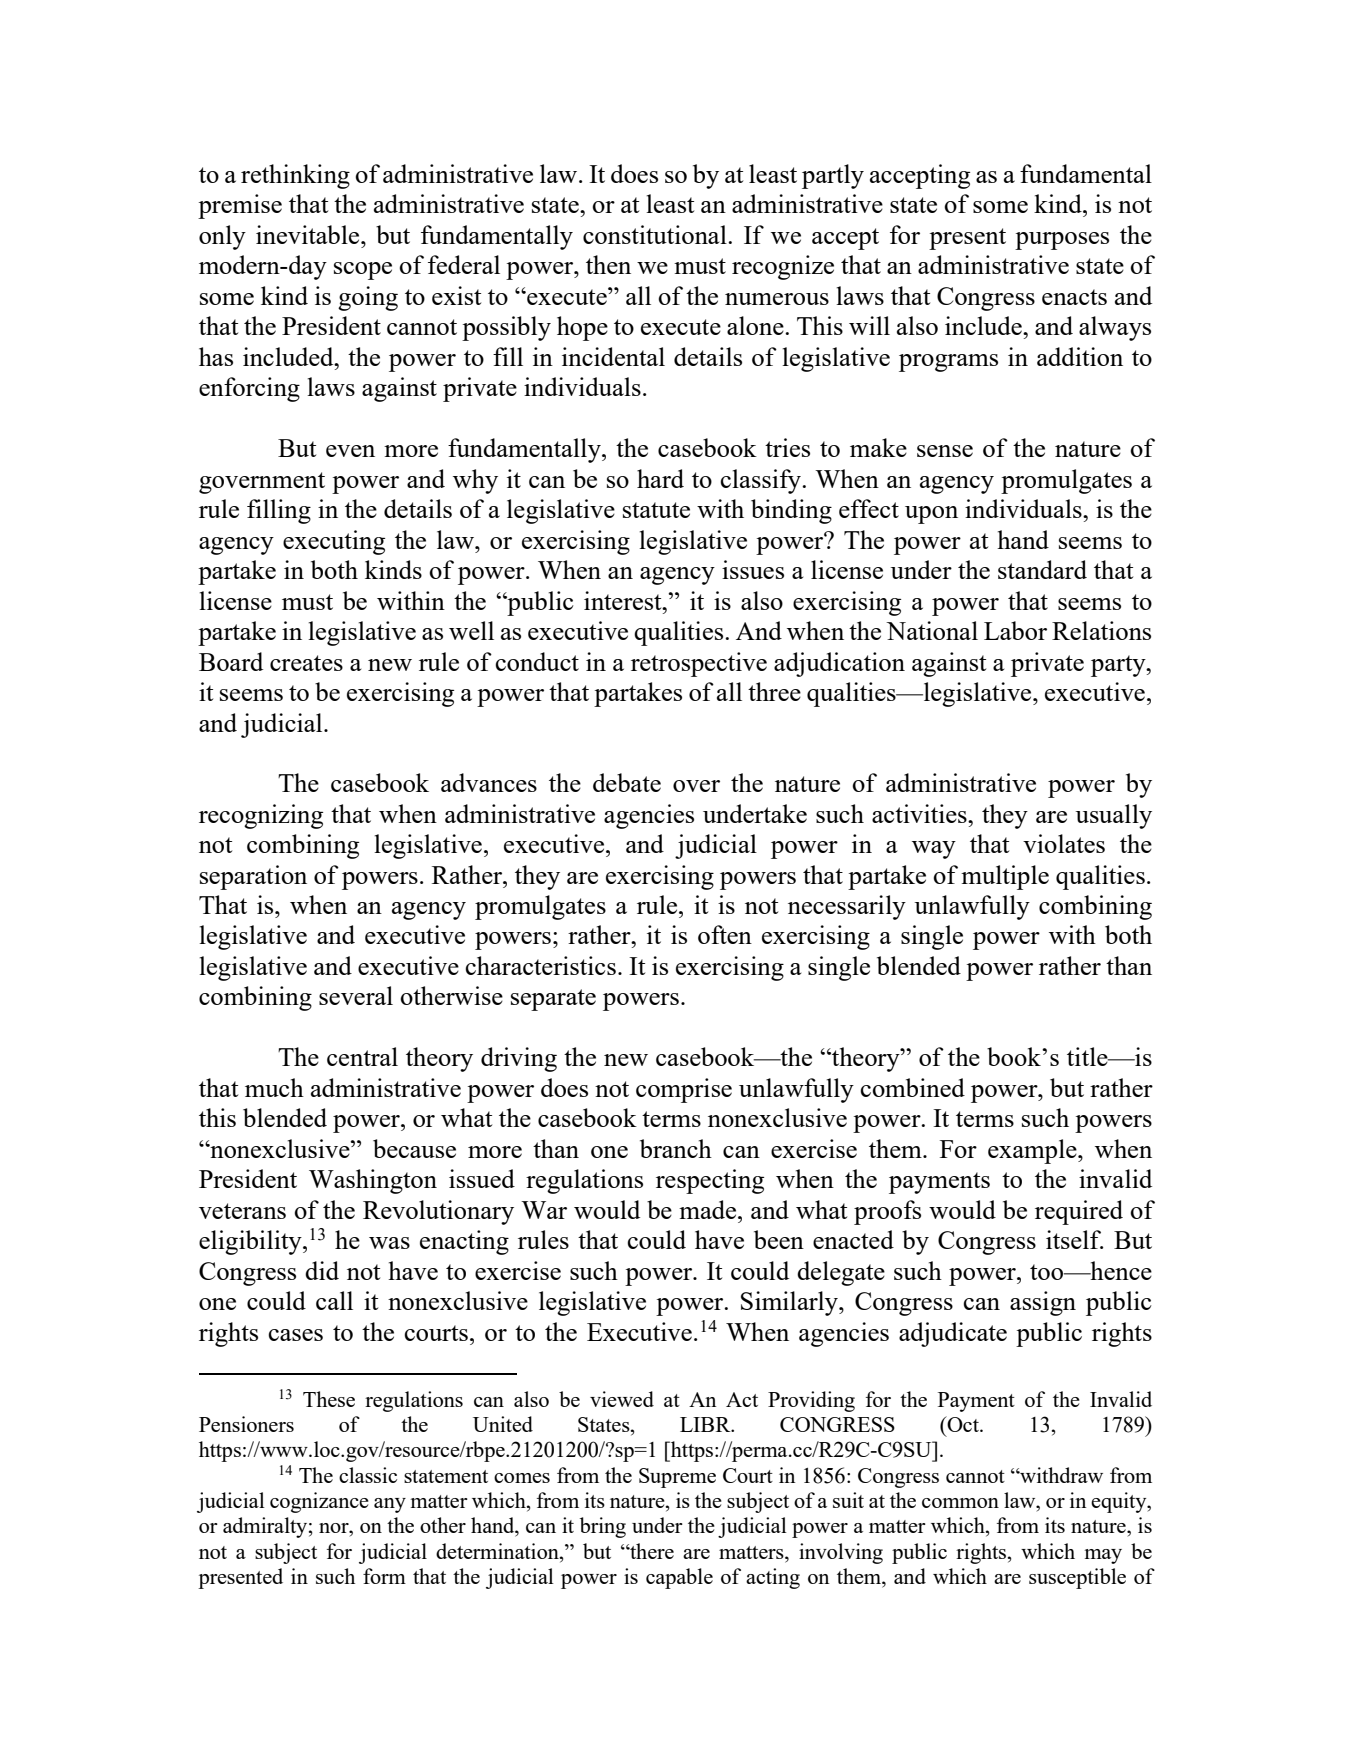 The image size is (1351, 1748). What do you see at coordinates (709, 1209) in the screenshot?
I see `made` at bounding box center [709, 1209].
